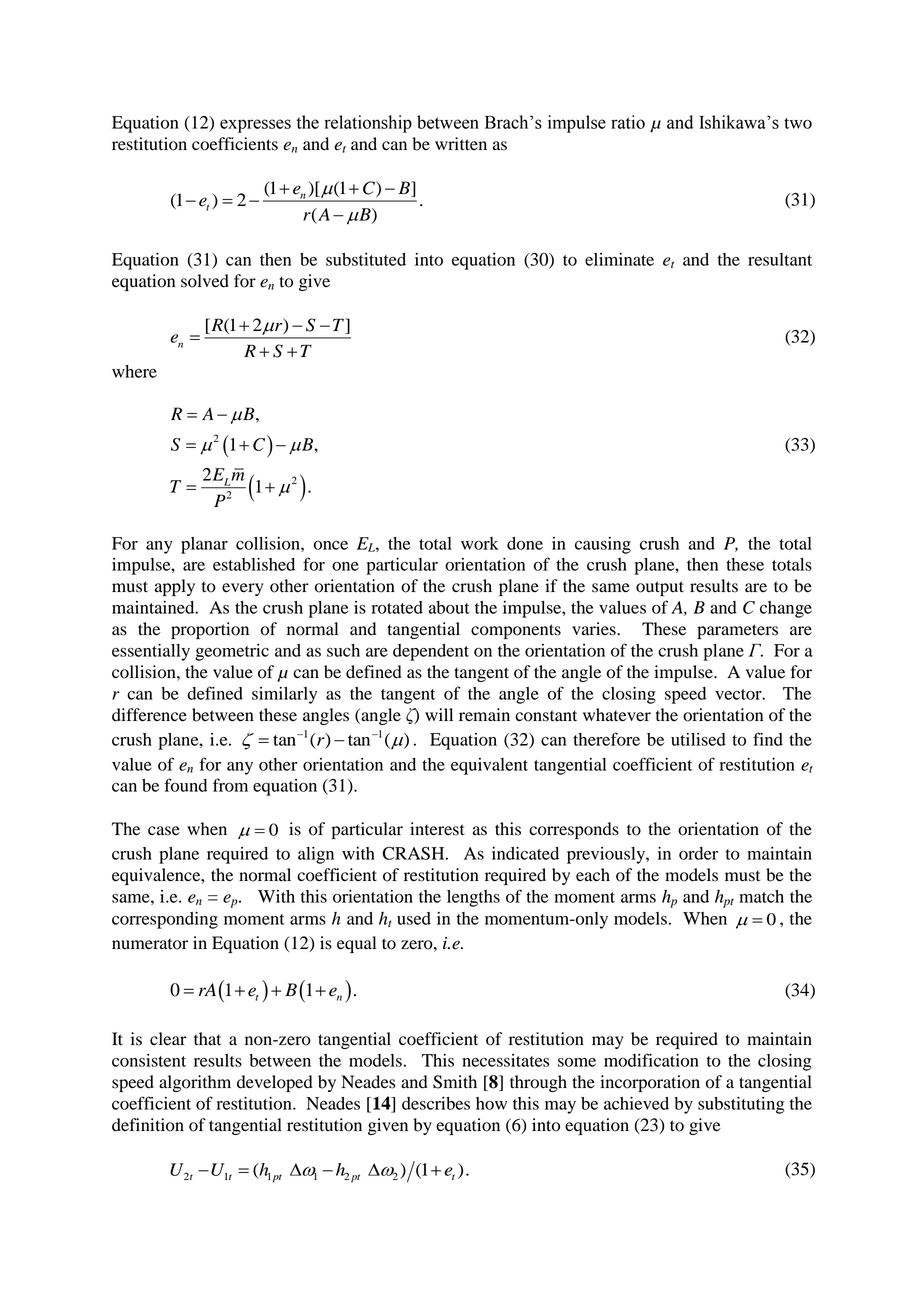  I want to click on difference, so click(149, 715).
